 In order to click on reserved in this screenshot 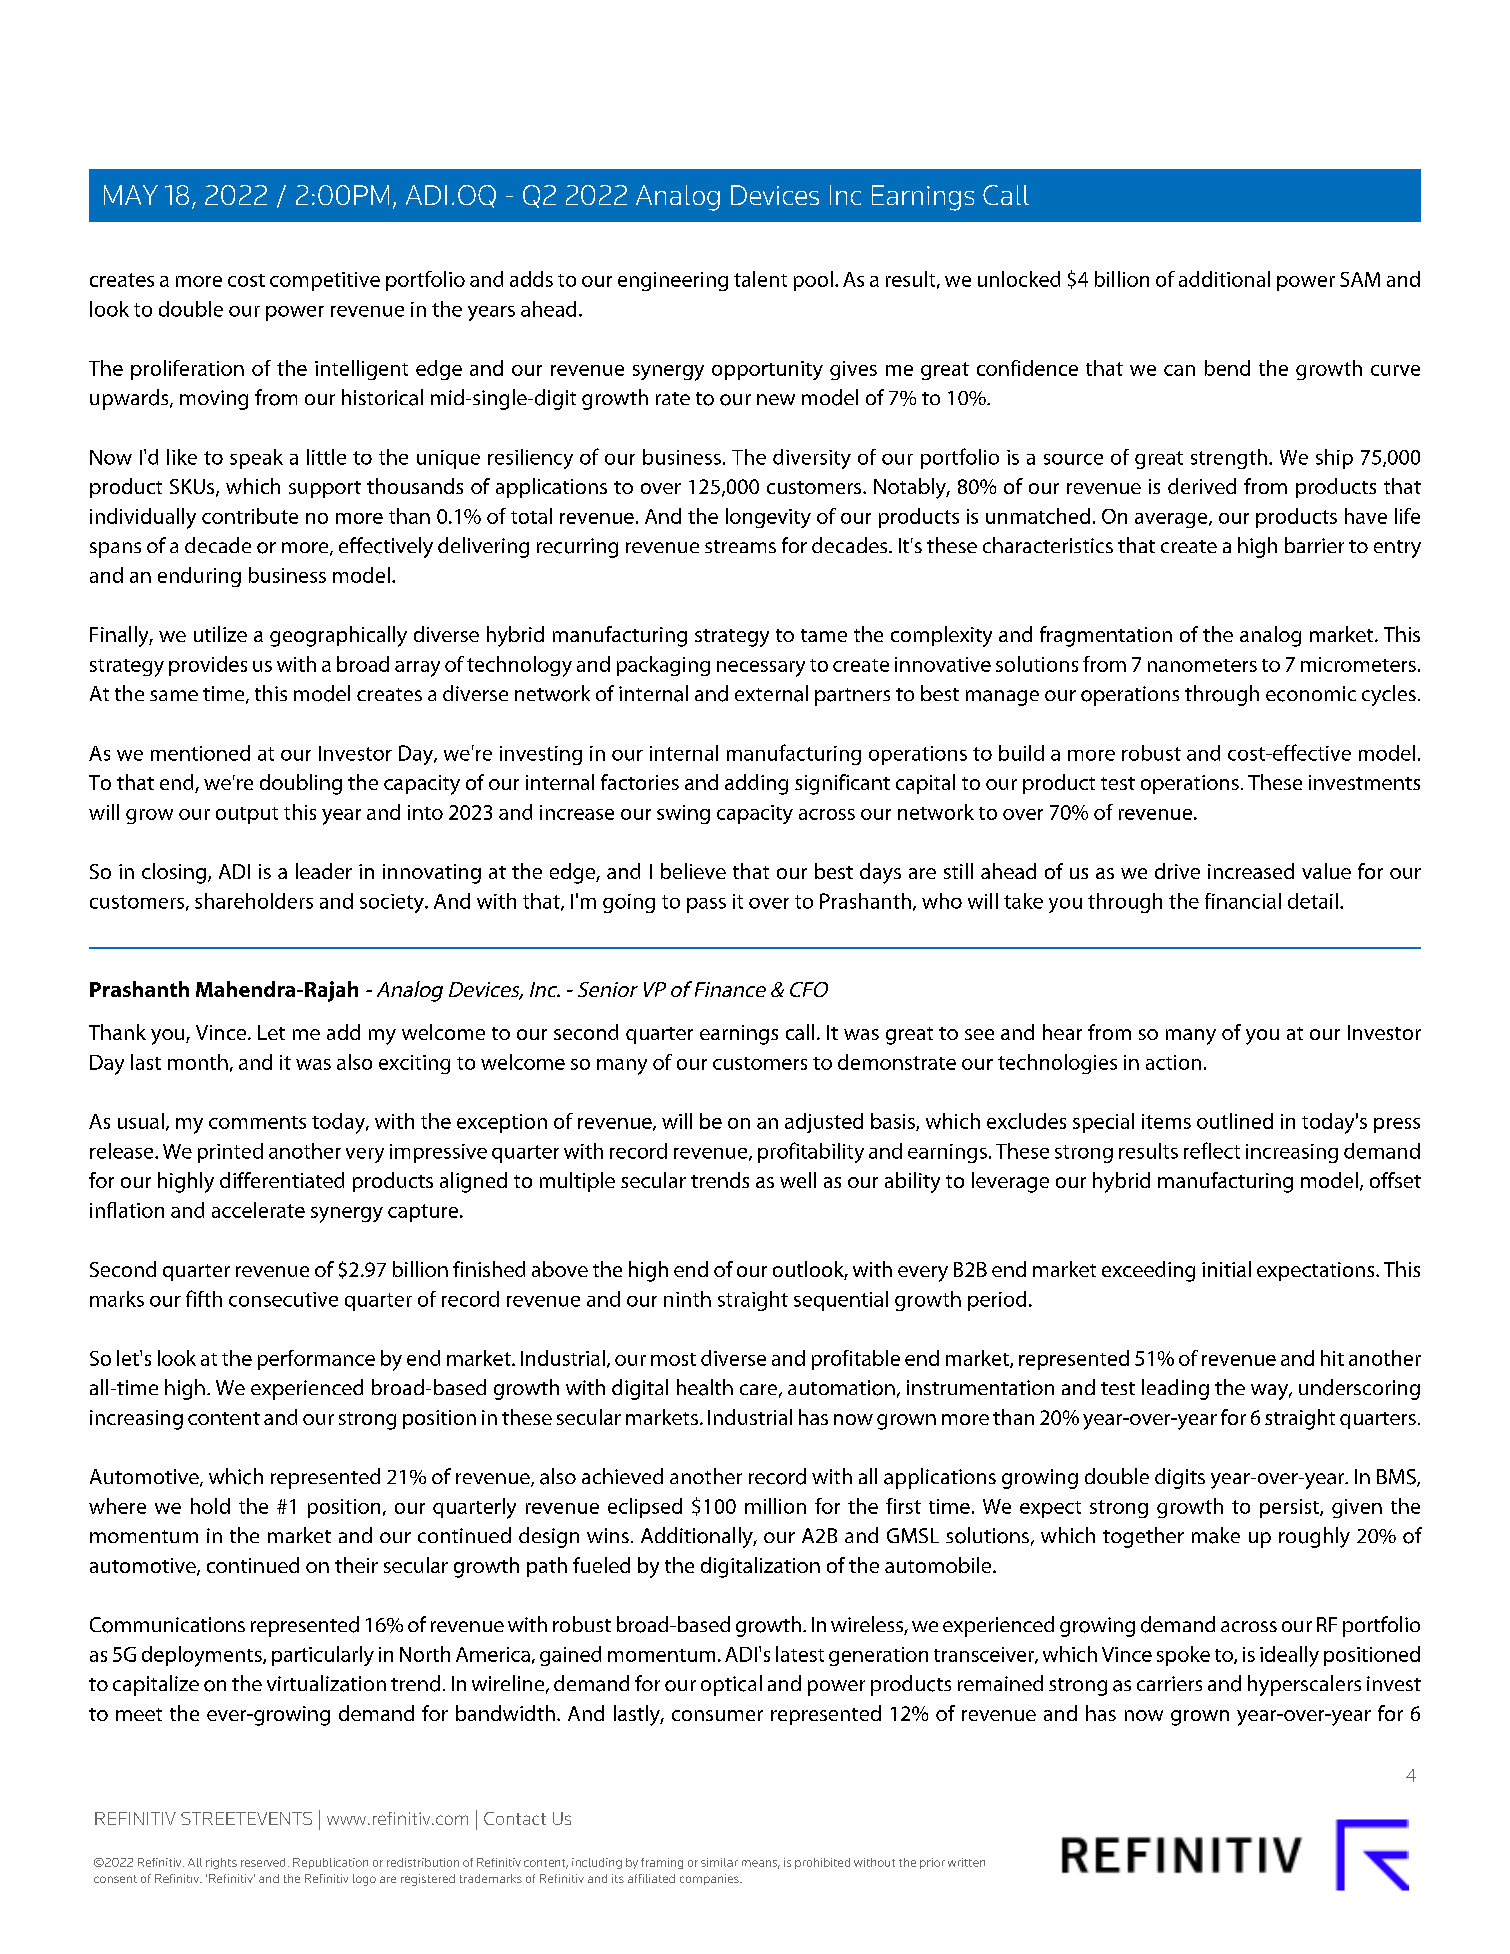, I will do `click(263, 1862)`.
